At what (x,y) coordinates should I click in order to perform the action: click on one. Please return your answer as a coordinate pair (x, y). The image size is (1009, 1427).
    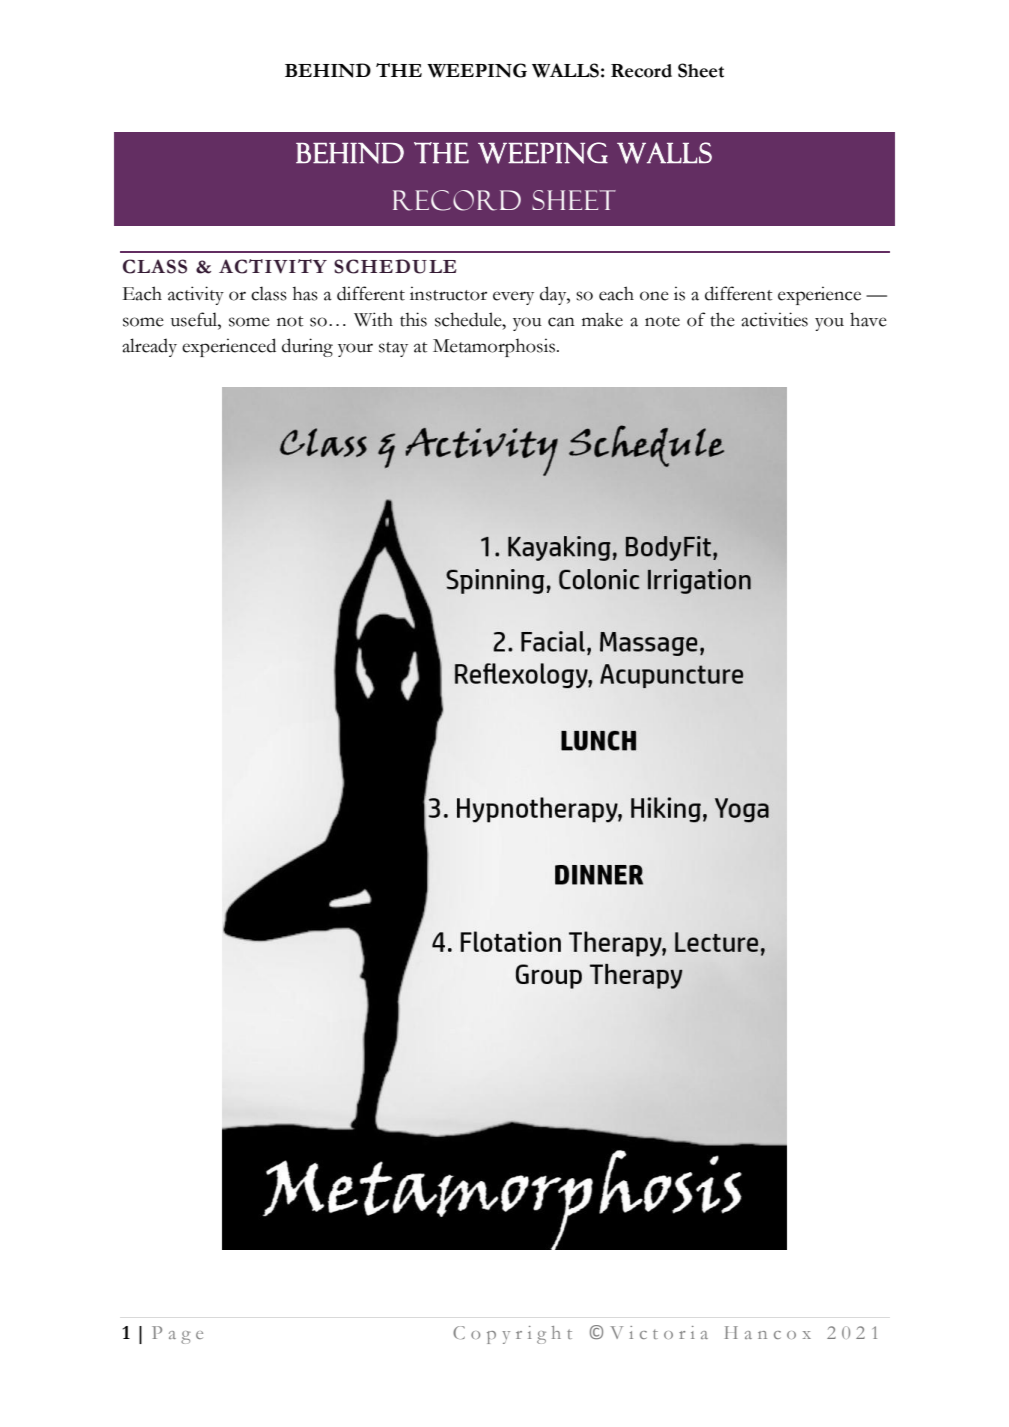
    Looking at the image, I should click on (654, 296).
